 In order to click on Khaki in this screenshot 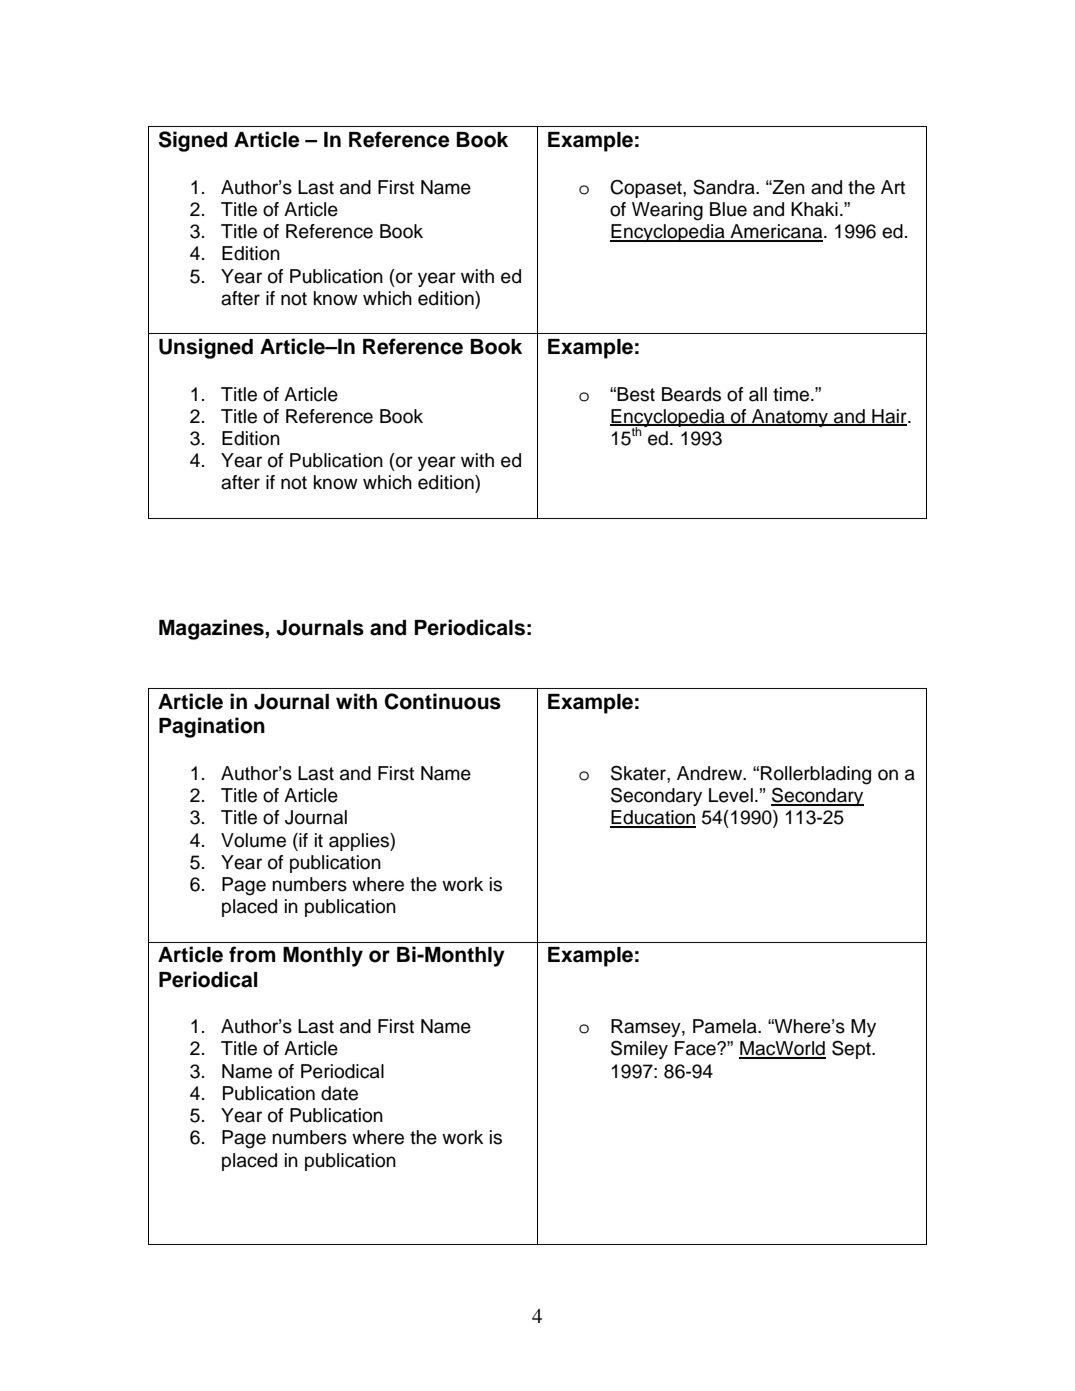, I will do `click(814, 209)`.
